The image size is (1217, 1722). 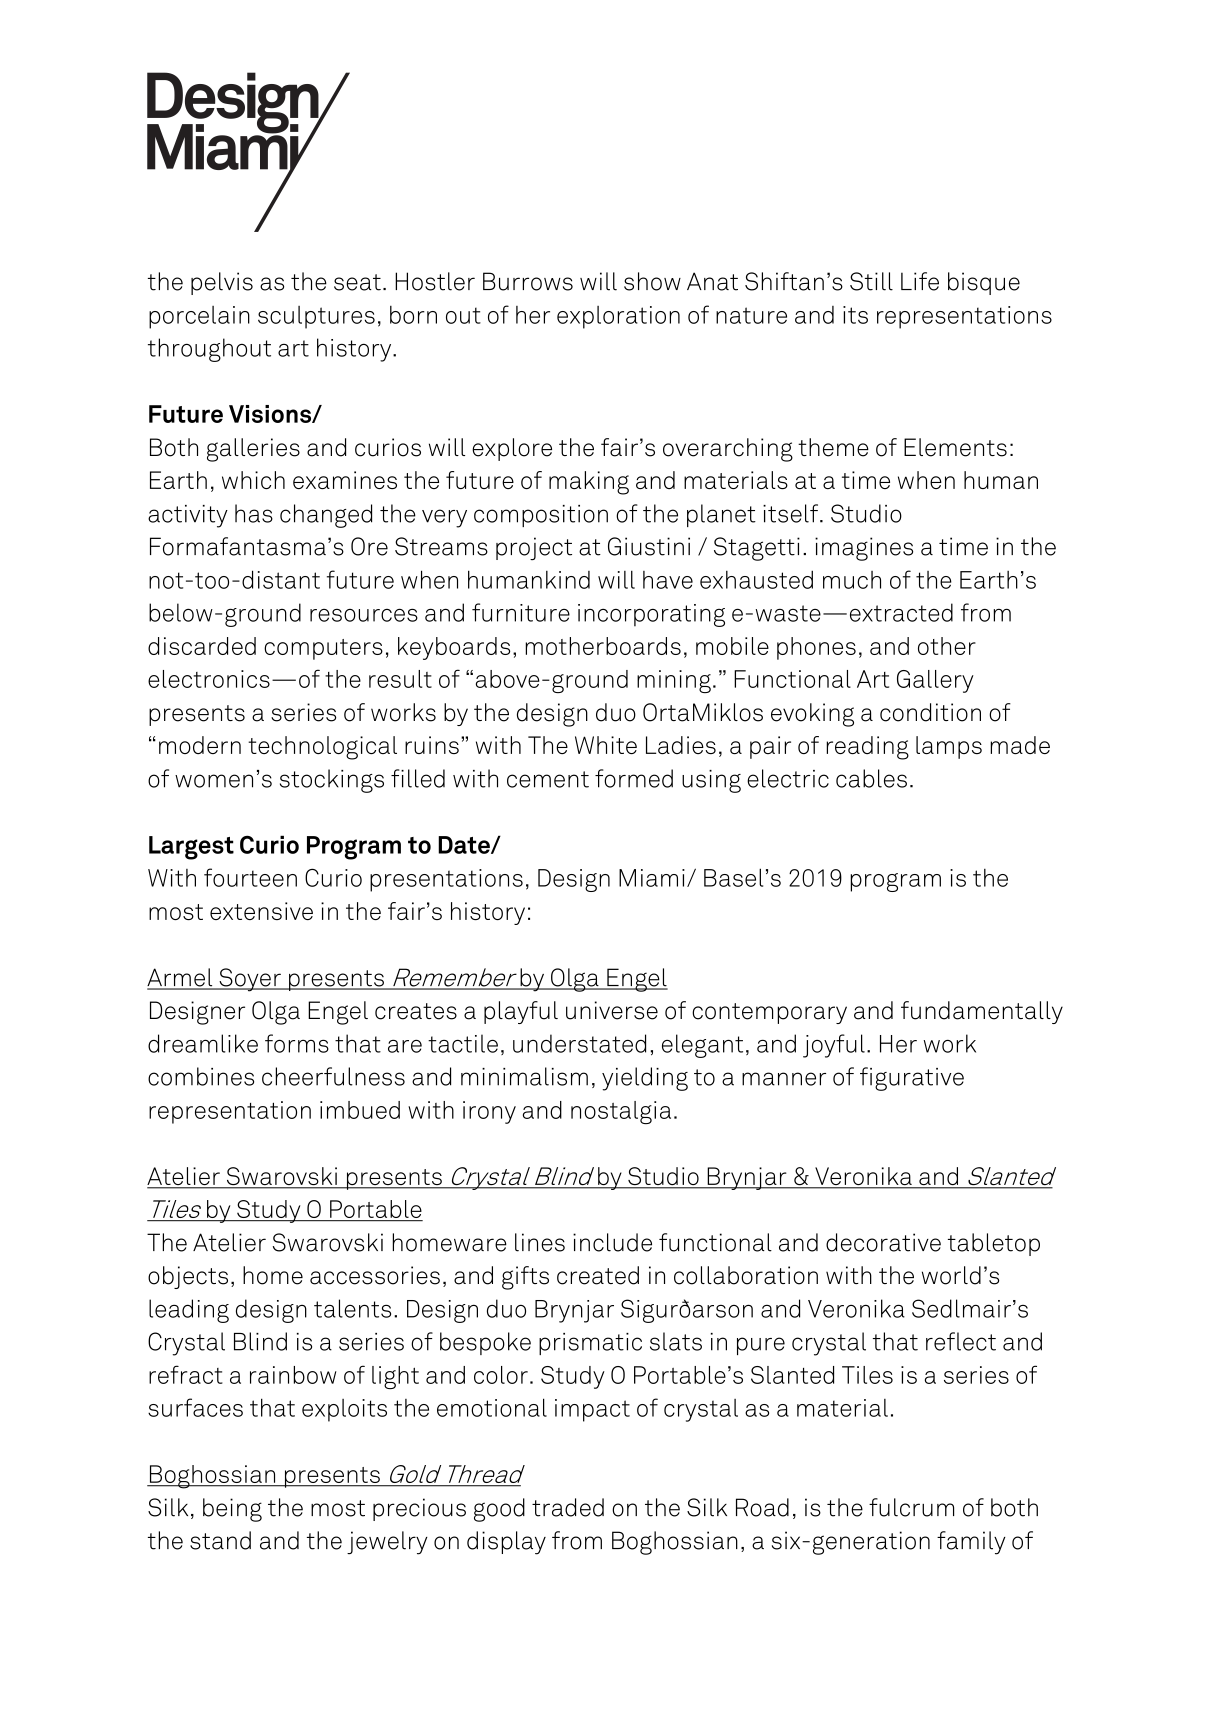 What do you see at coordinates (618, 317) in the screenshot?
I see `exploration` at bounding box center [618, 317].
